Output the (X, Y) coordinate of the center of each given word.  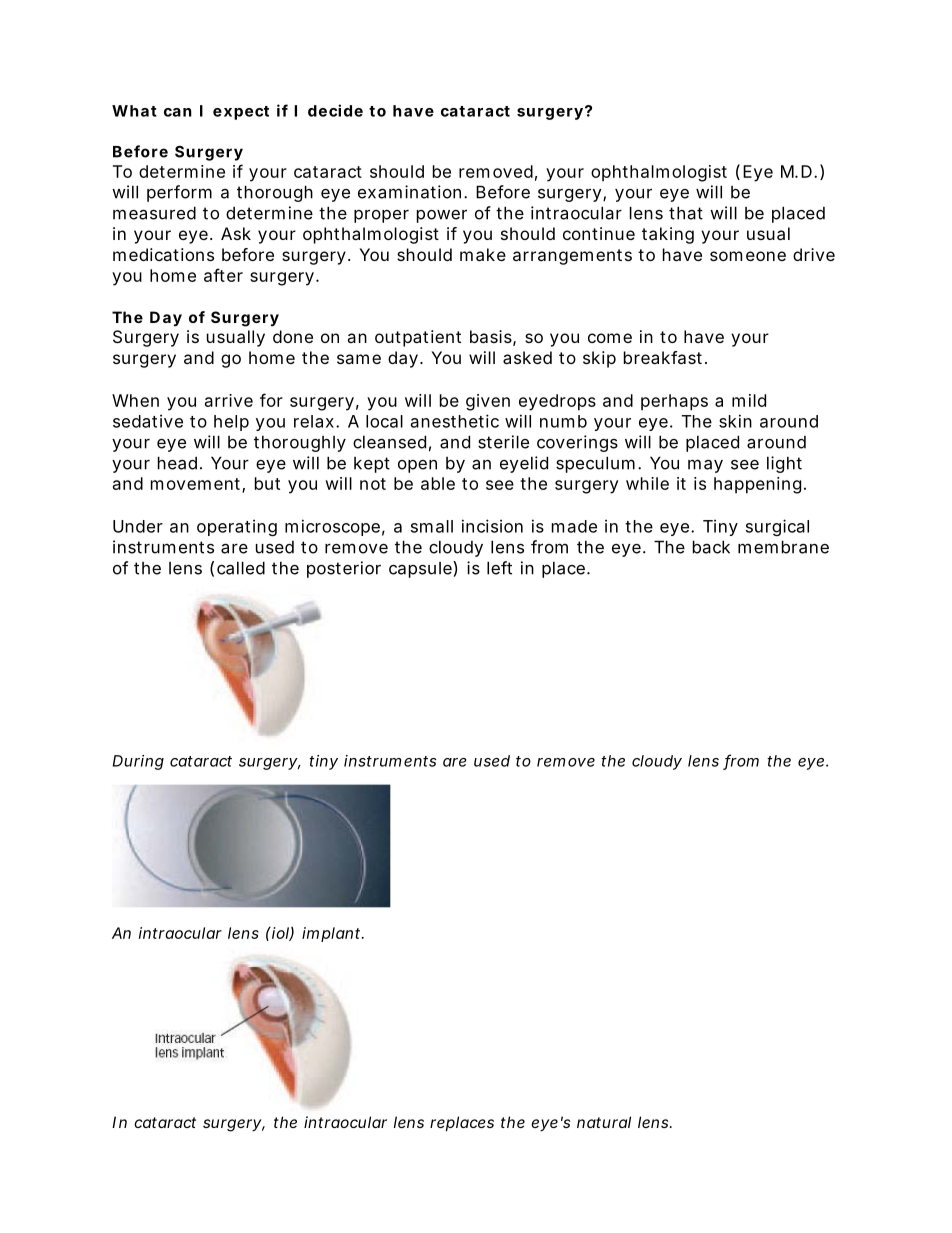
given (488, 402)
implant (332, 934)
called (241, 568)
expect (241, 113)
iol (280, 934)
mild (749, 400)
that (686, 213)
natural (604, 1122)
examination (409, 192)
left (499, 568)
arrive (229, 400)
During (138, 762)
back (711, 547)
